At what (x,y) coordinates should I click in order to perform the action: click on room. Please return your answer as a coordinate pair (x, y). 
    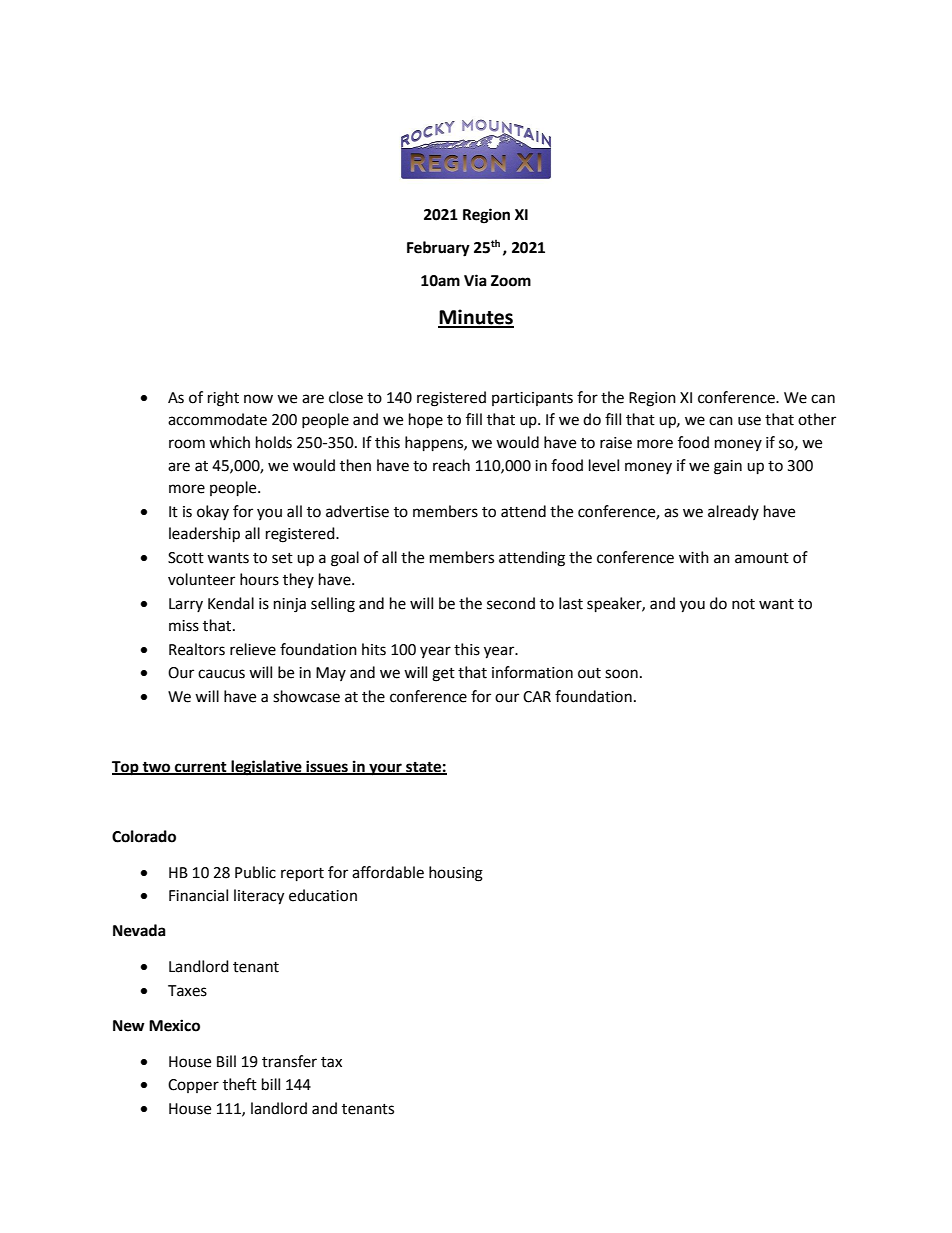
    Looking at the image, I should click on (187, 444).
